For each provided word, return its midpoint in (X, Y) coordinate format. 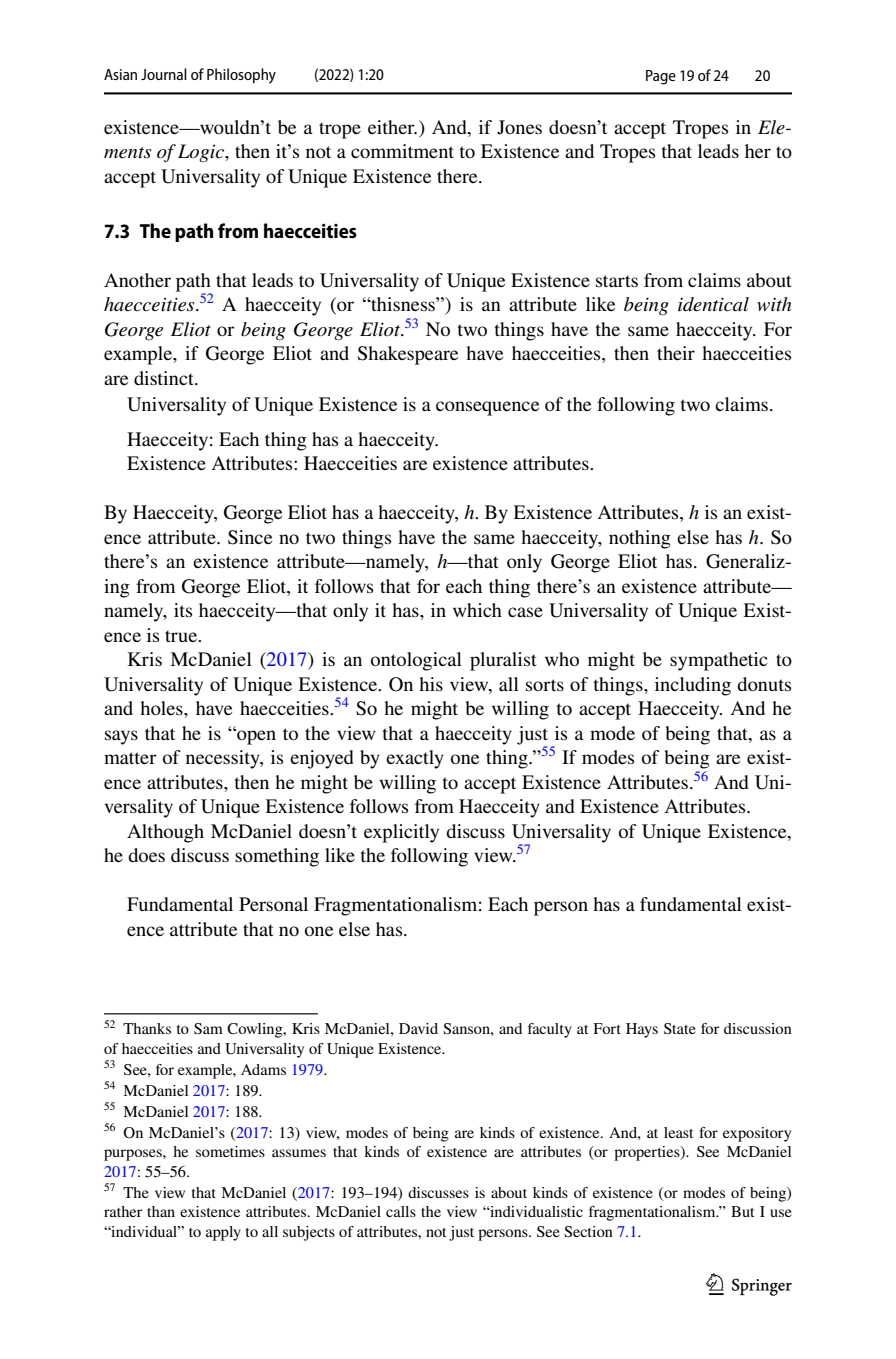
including (693, 686)
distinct (165, 378)
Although (165, 833)
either (392, 127)
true (182, 636)
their (676, 353)
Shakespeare (408, 355)
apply (223, 1233)
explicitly (401, 833)
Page (661, 77)
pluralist (503, 661)
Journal (164, 74)
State (680, 1028)
